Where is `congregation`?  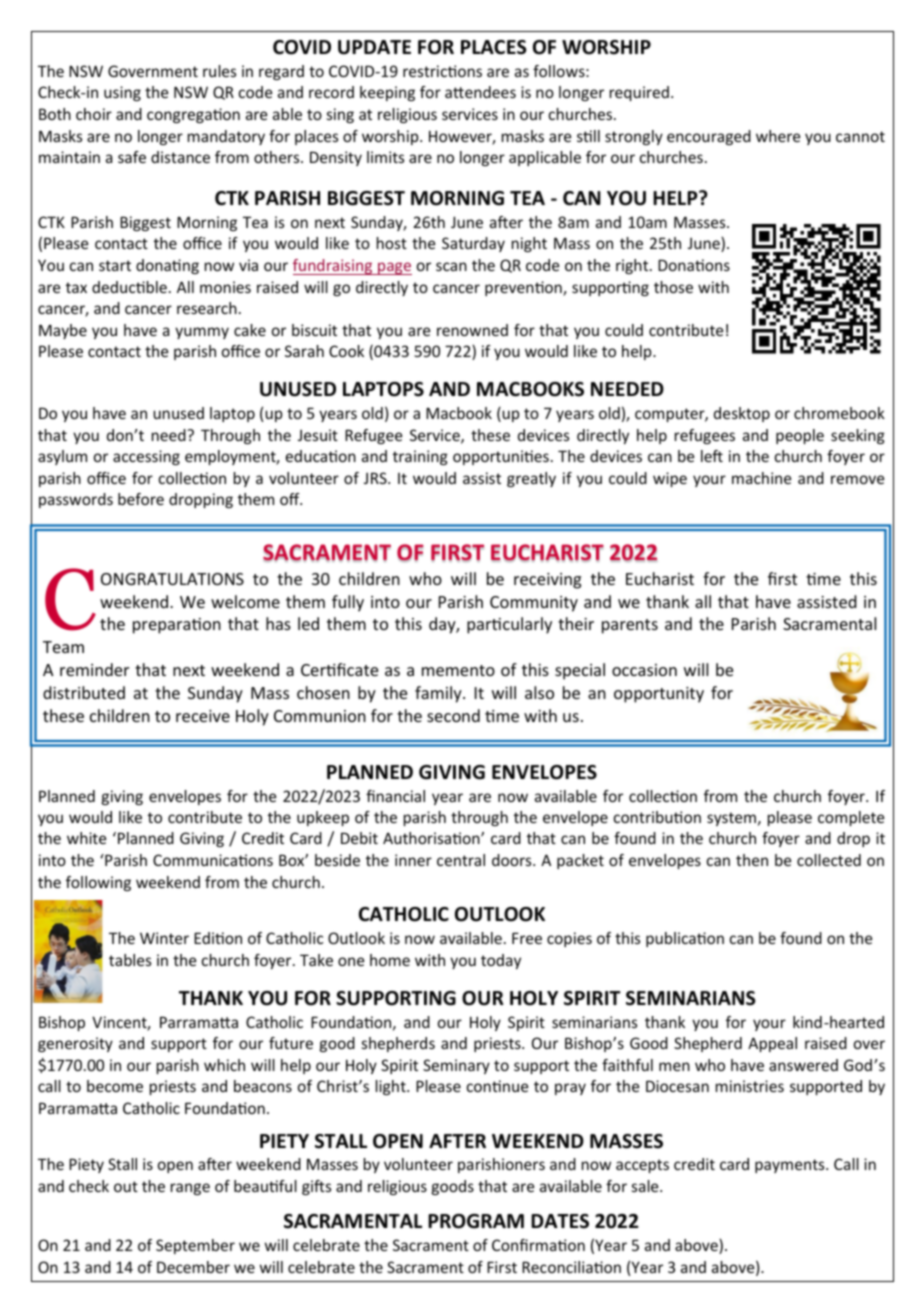 congregation is located at coordinates (193, 115).
